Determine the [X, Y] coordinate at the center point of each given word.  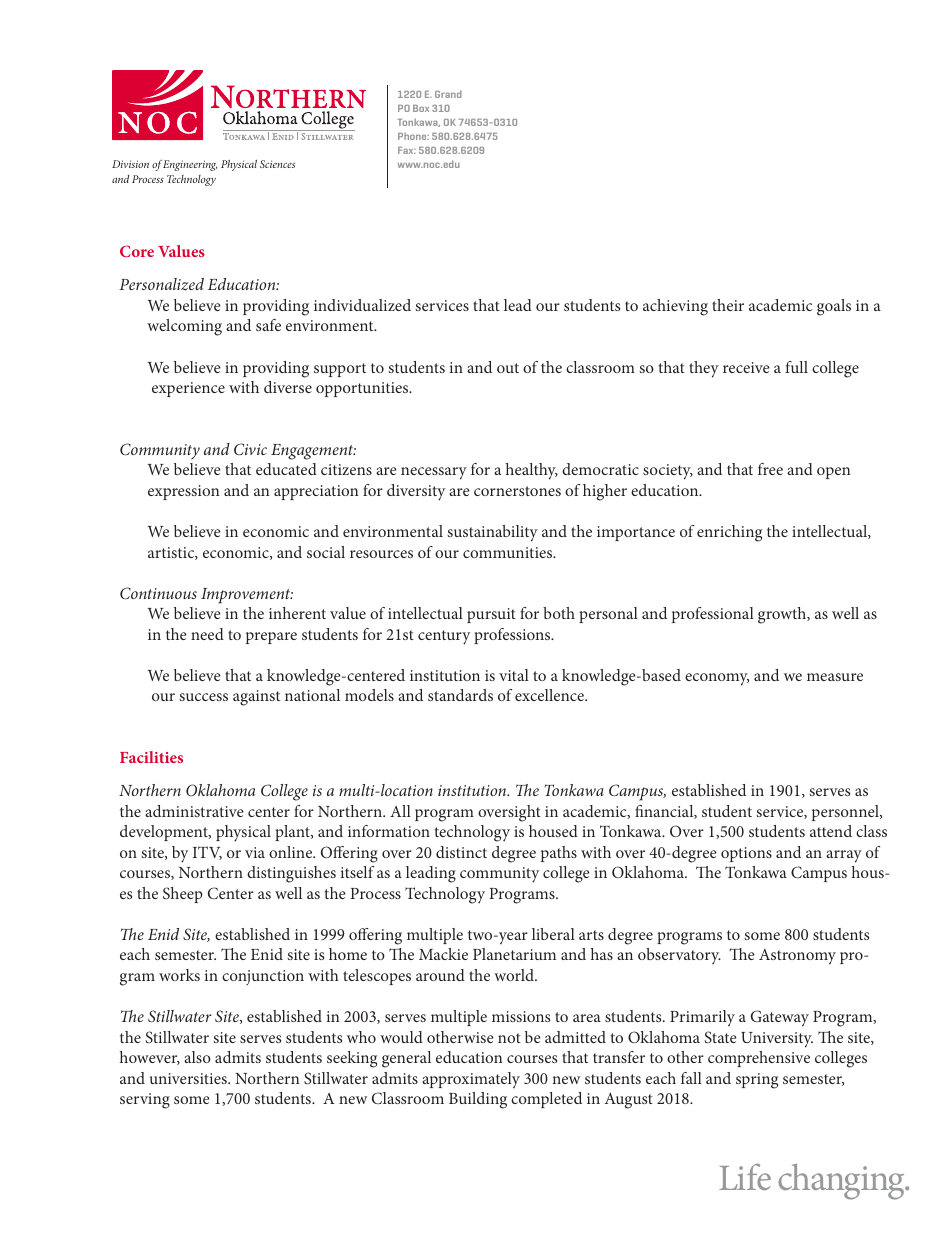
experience [188, 389]
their [728, 305]
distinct [461, 852]
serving [145, 1101]
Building [478, 1100]
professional [713, 615]
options [746, 854]
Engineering [190, 165]
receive [746, 367]
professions [513, 636]
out [508, 368]
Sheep [183, 895]
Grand [448, 94]
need [207, 634]
